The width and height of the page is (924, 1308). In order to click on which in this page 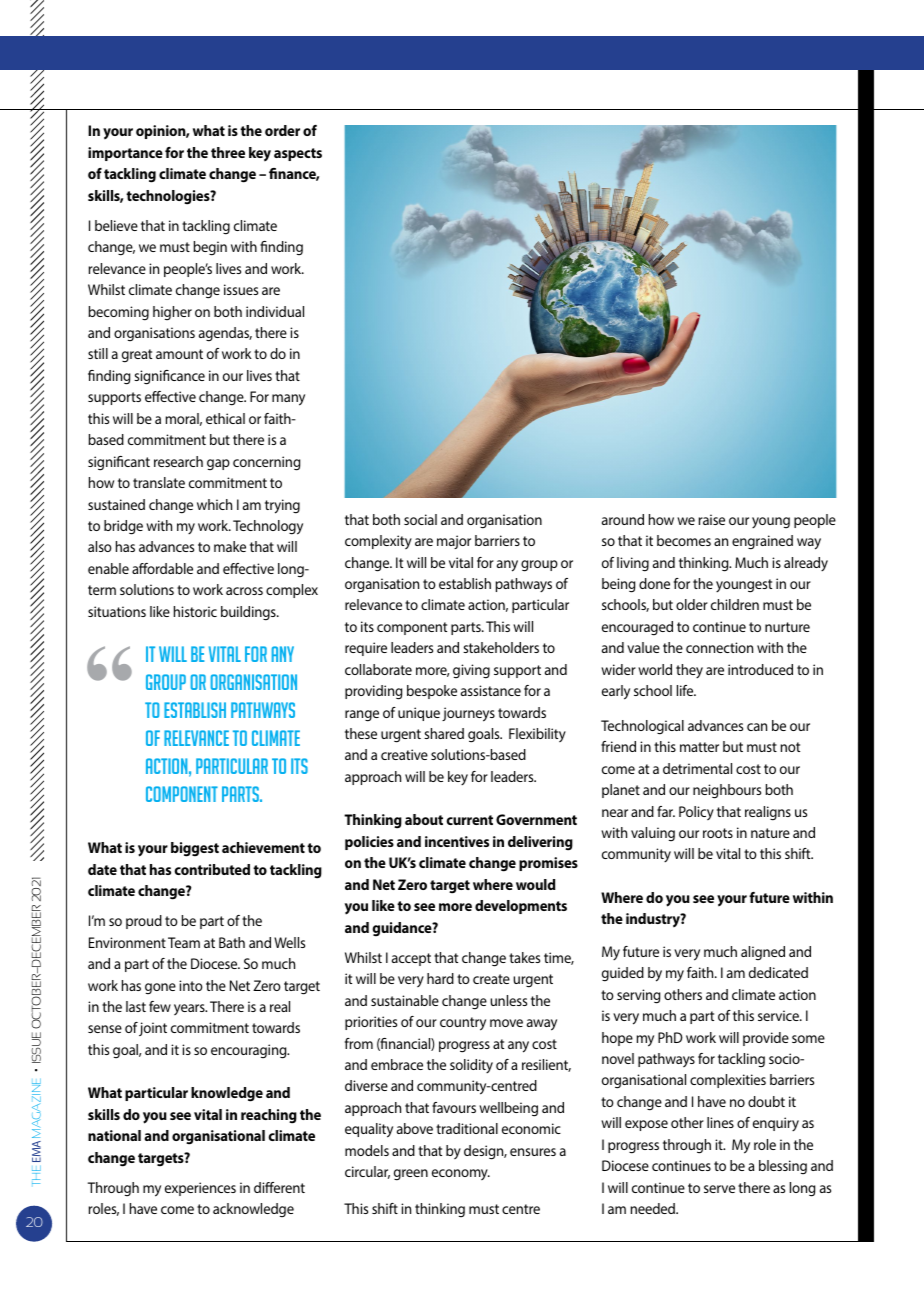, I will do `click(214, 504)`.
